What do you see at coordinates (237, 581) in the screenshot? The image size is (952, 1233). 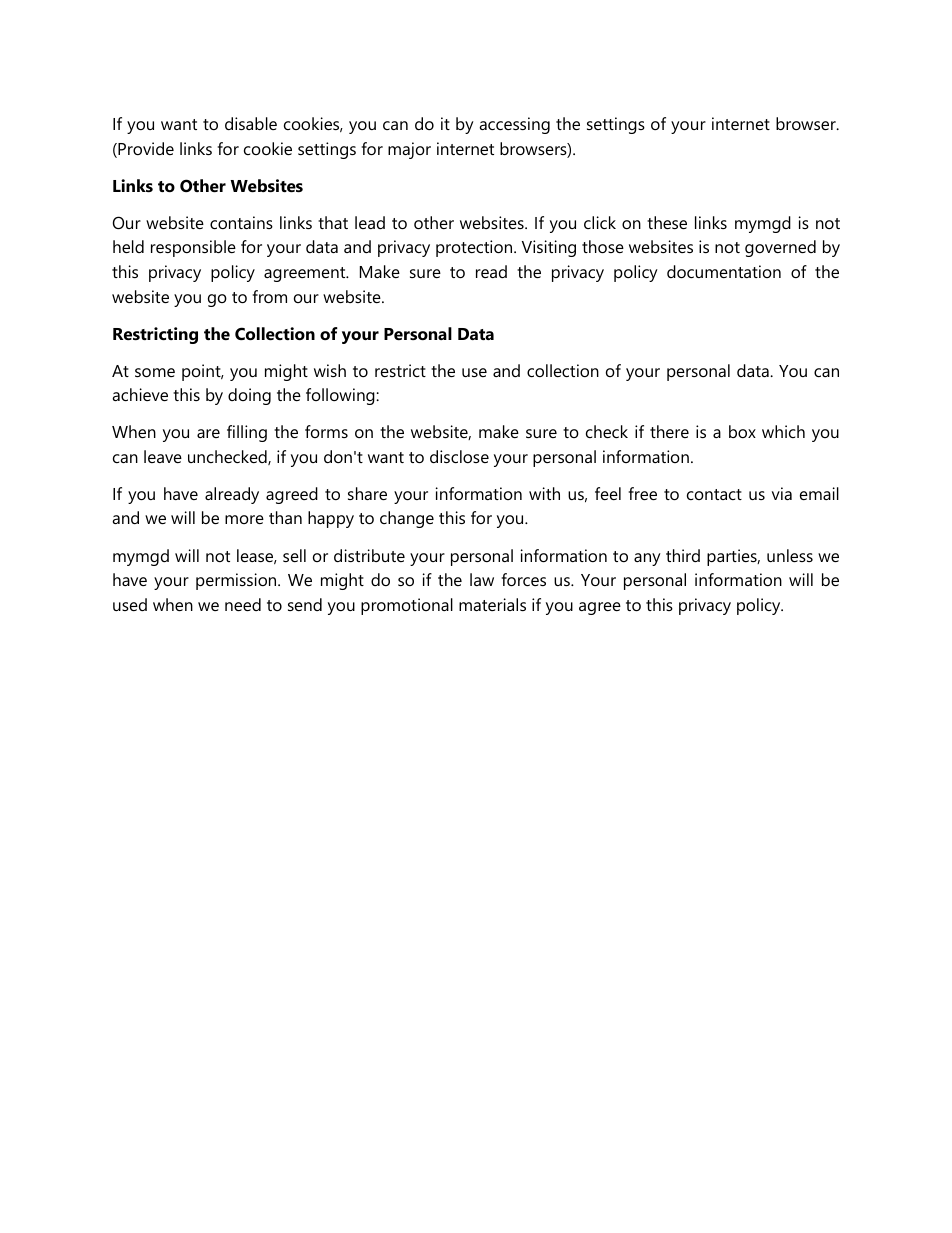 I see `permission` at bounding box center [237, 581].
